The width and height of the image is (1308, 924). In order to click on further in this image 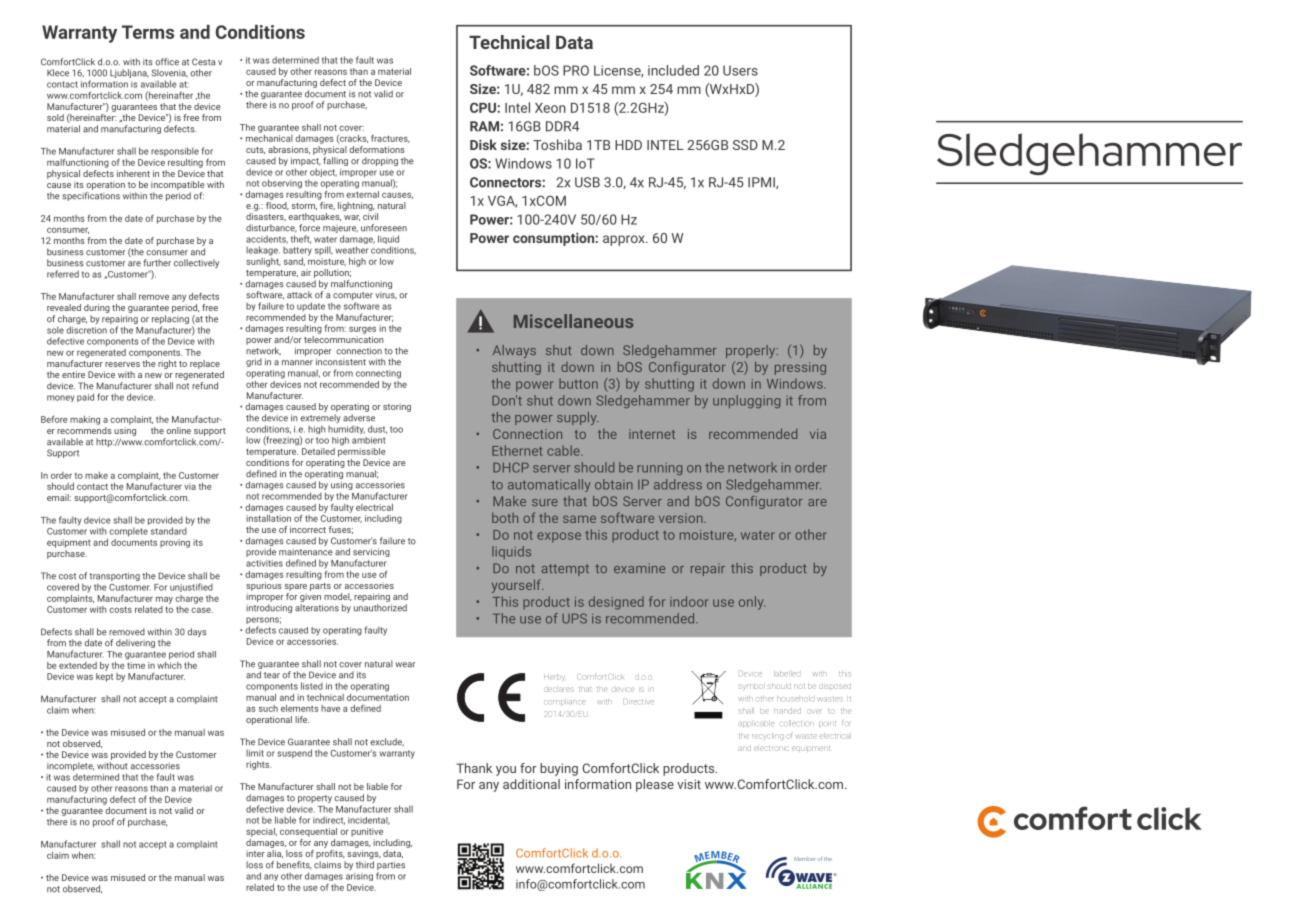, I will do `click(157, 263)`.
